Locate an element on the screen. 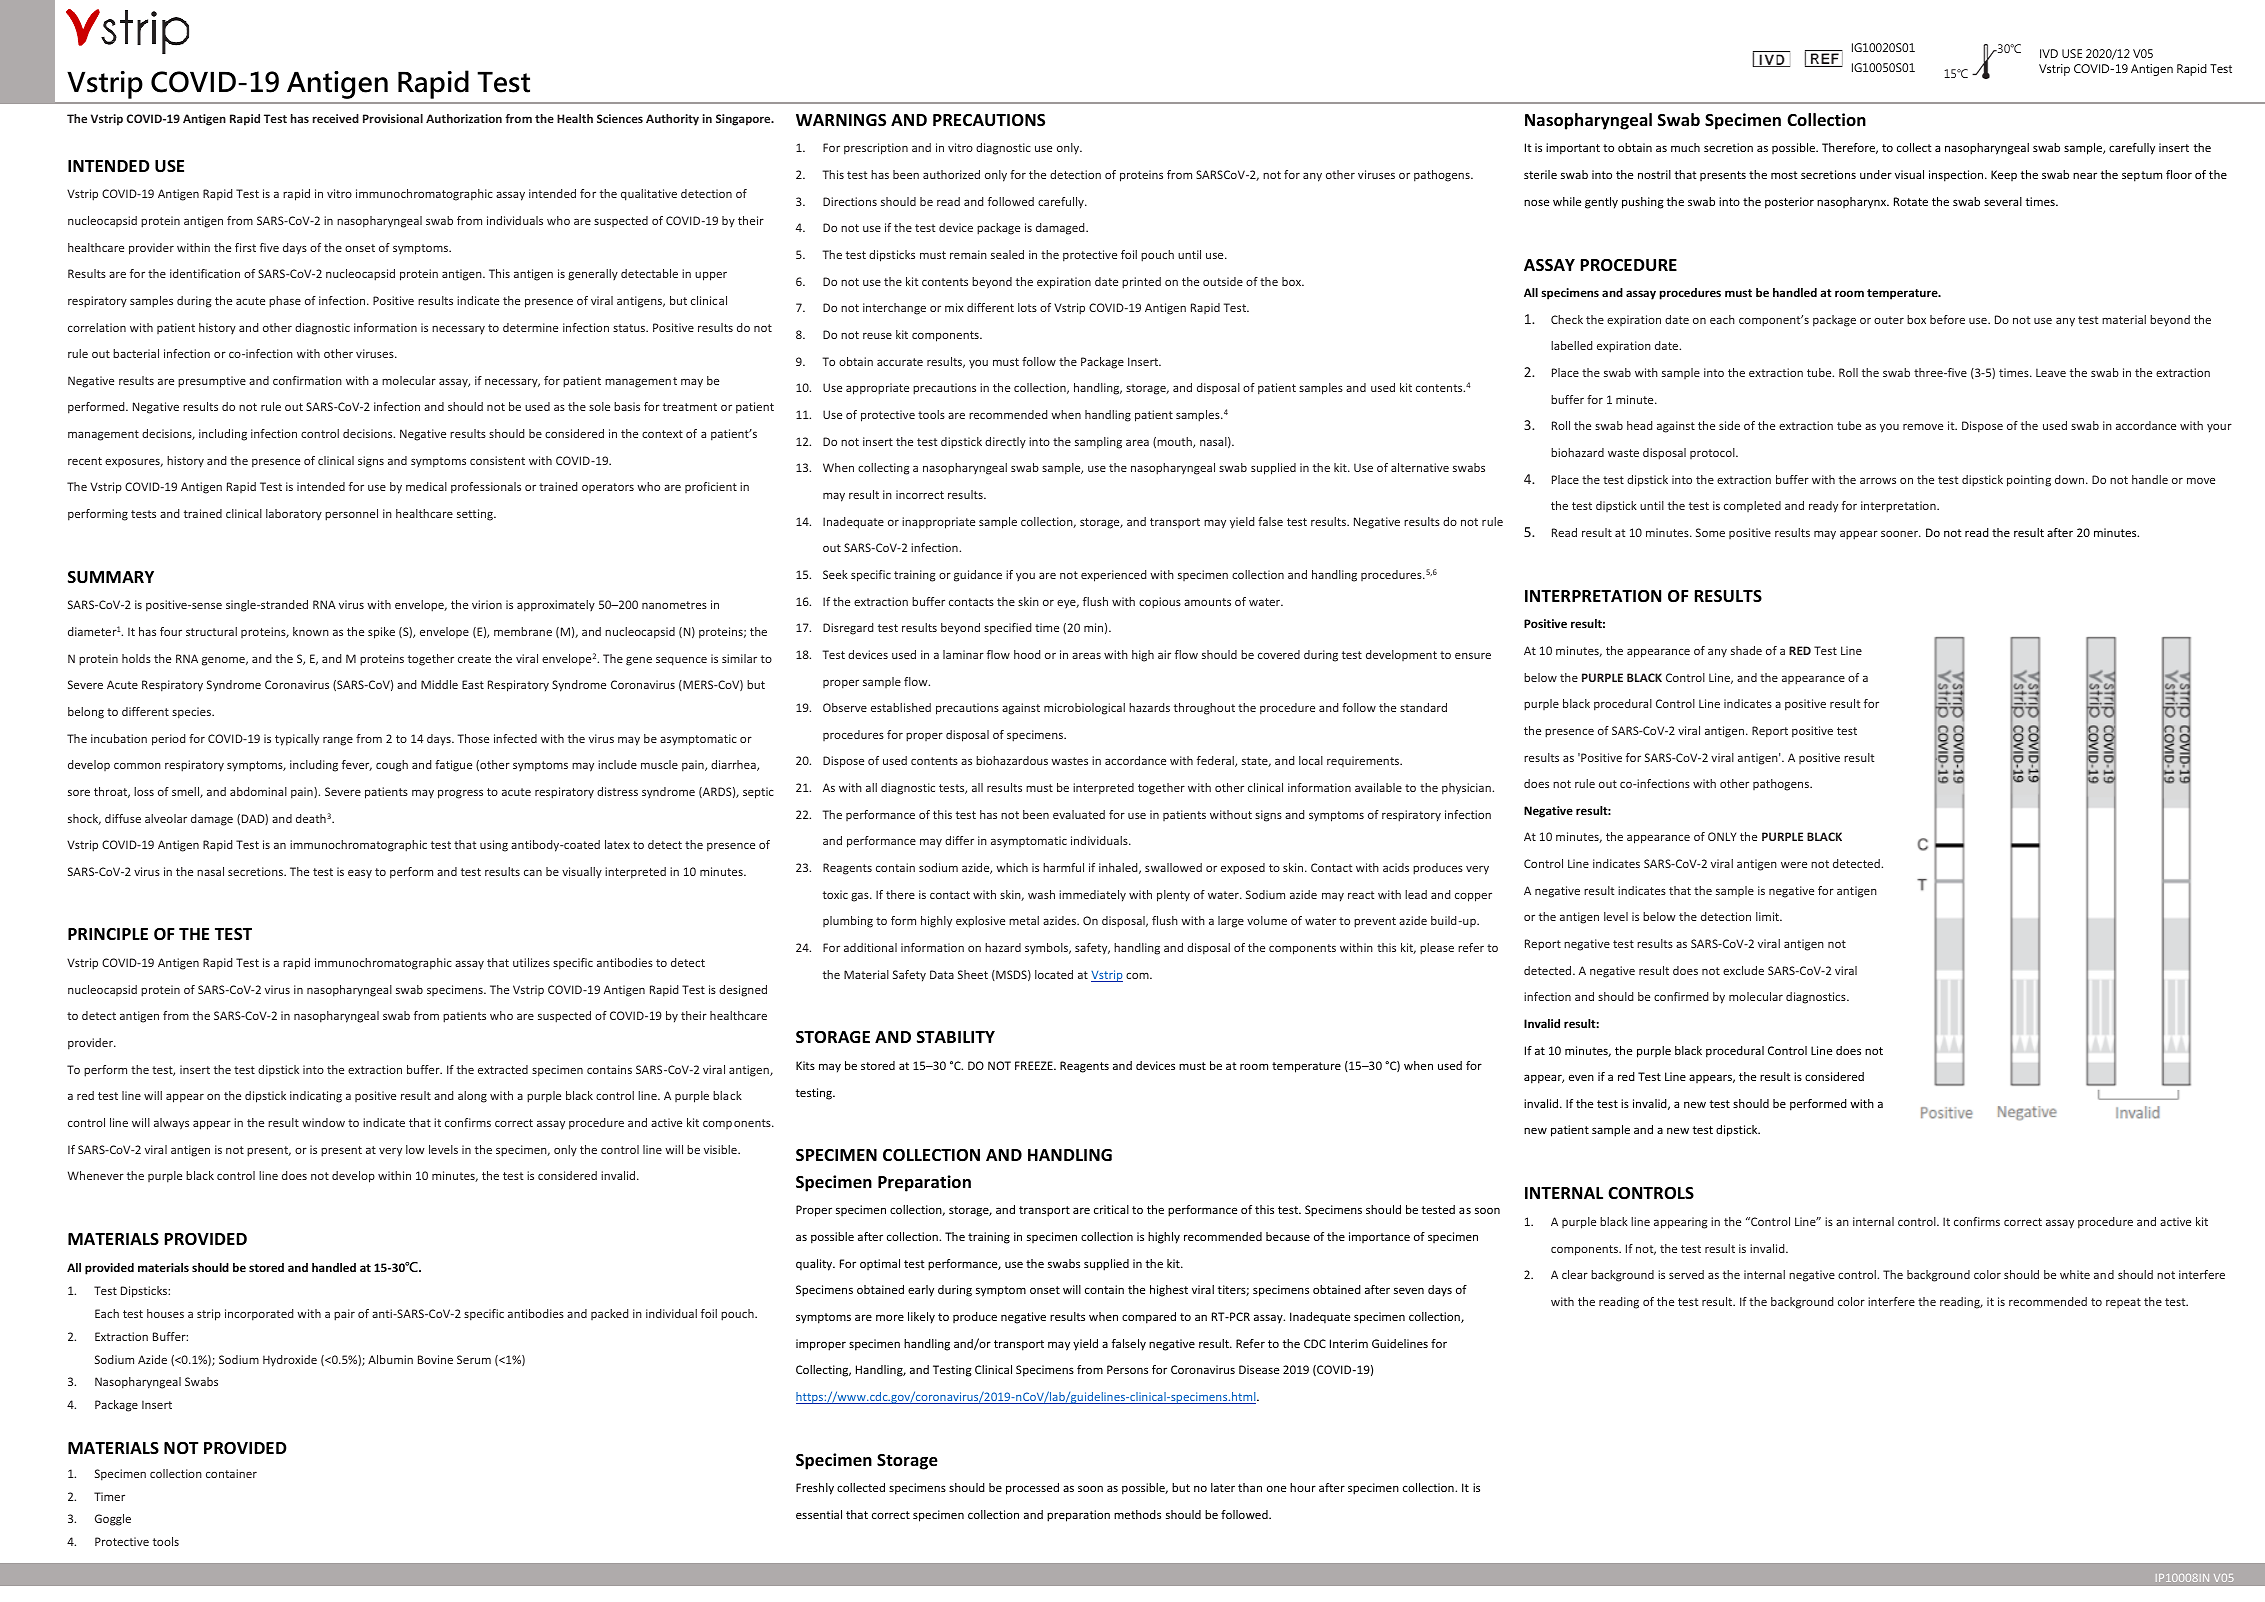 The width and height of the screenshot is (2265, 1602). later is located at coordinates (1223, 1487).
